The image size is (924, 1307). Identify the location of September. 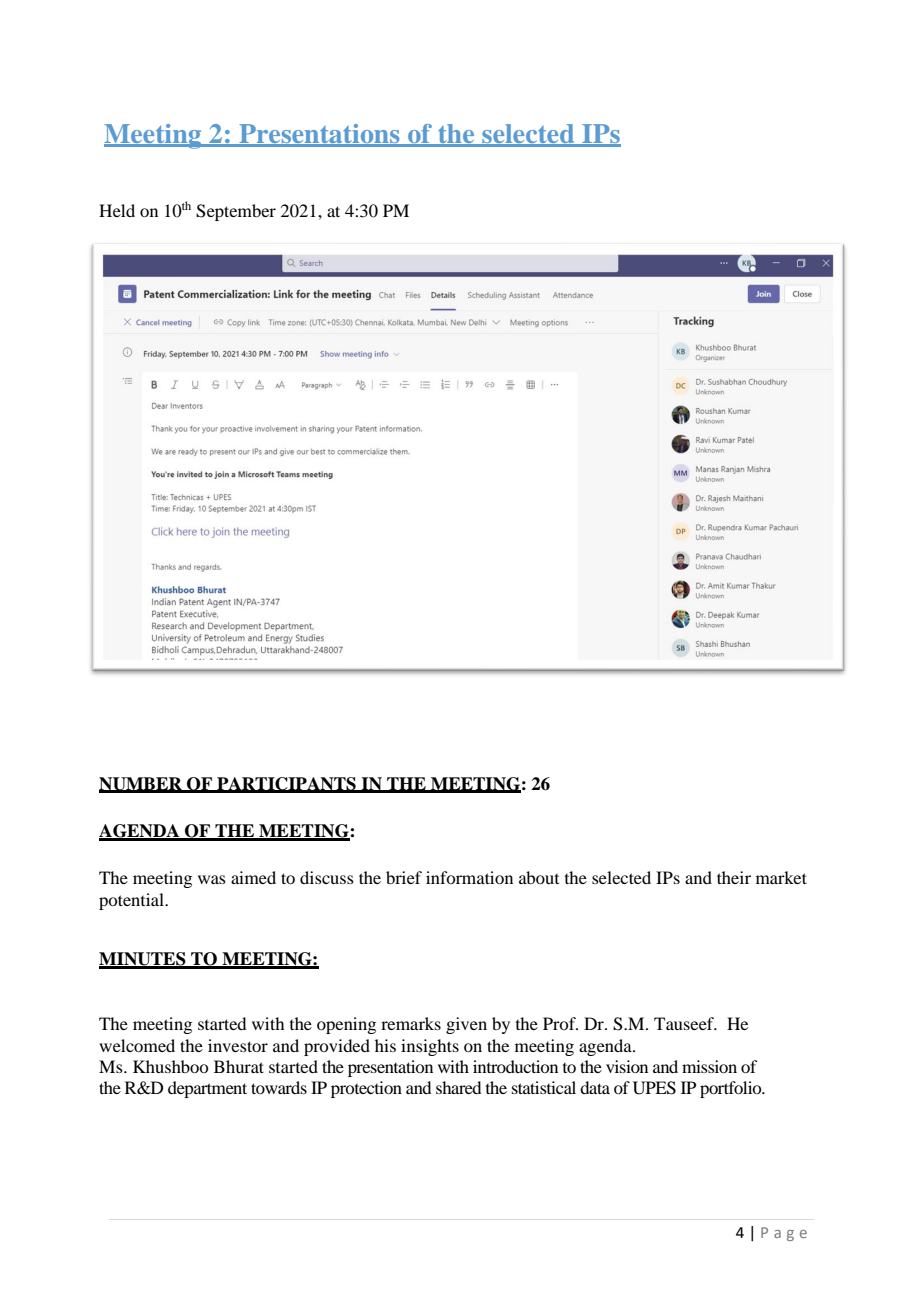
(236, 212).
